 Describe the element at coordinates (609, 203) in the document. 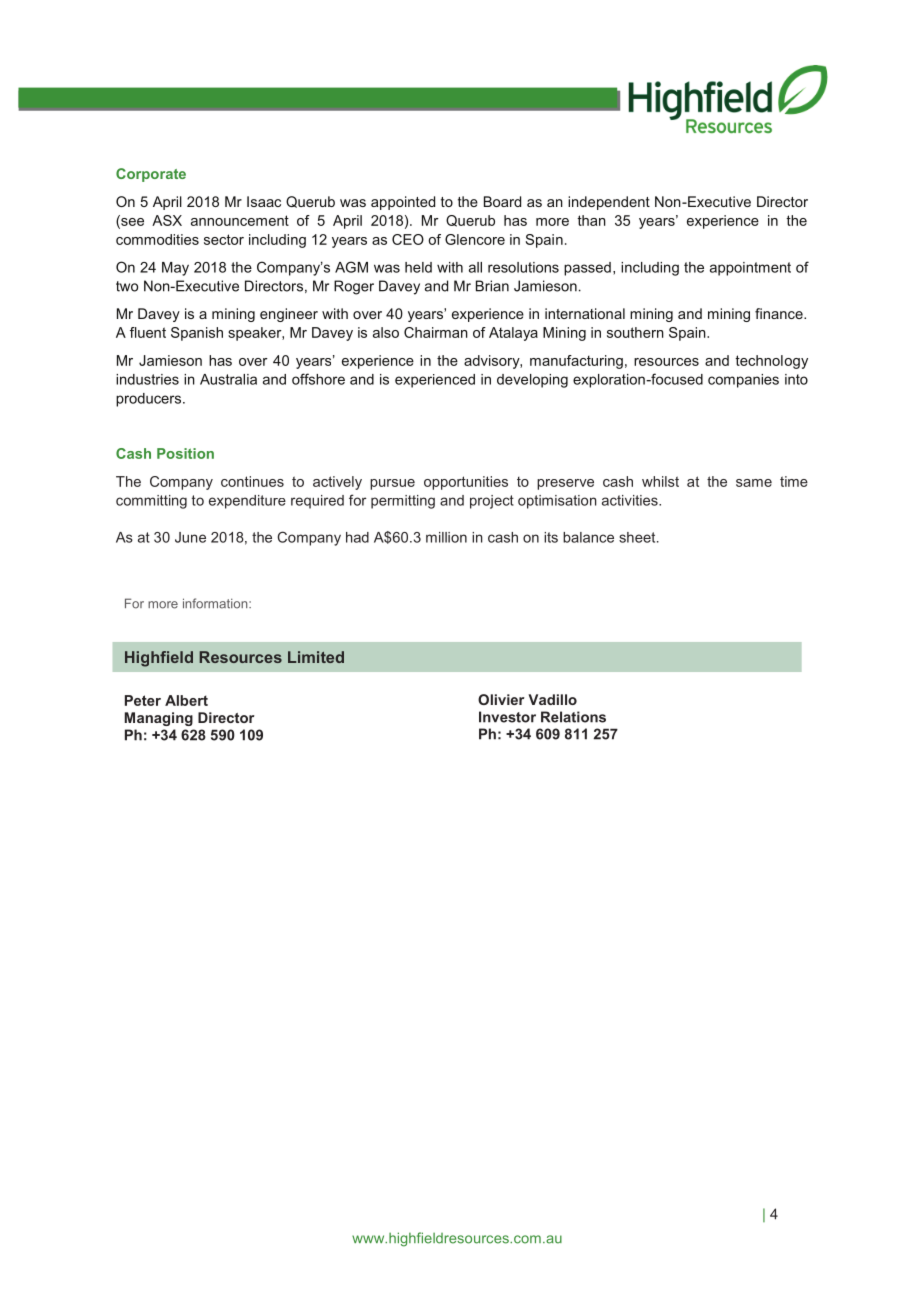

I see `independent` at that location.
